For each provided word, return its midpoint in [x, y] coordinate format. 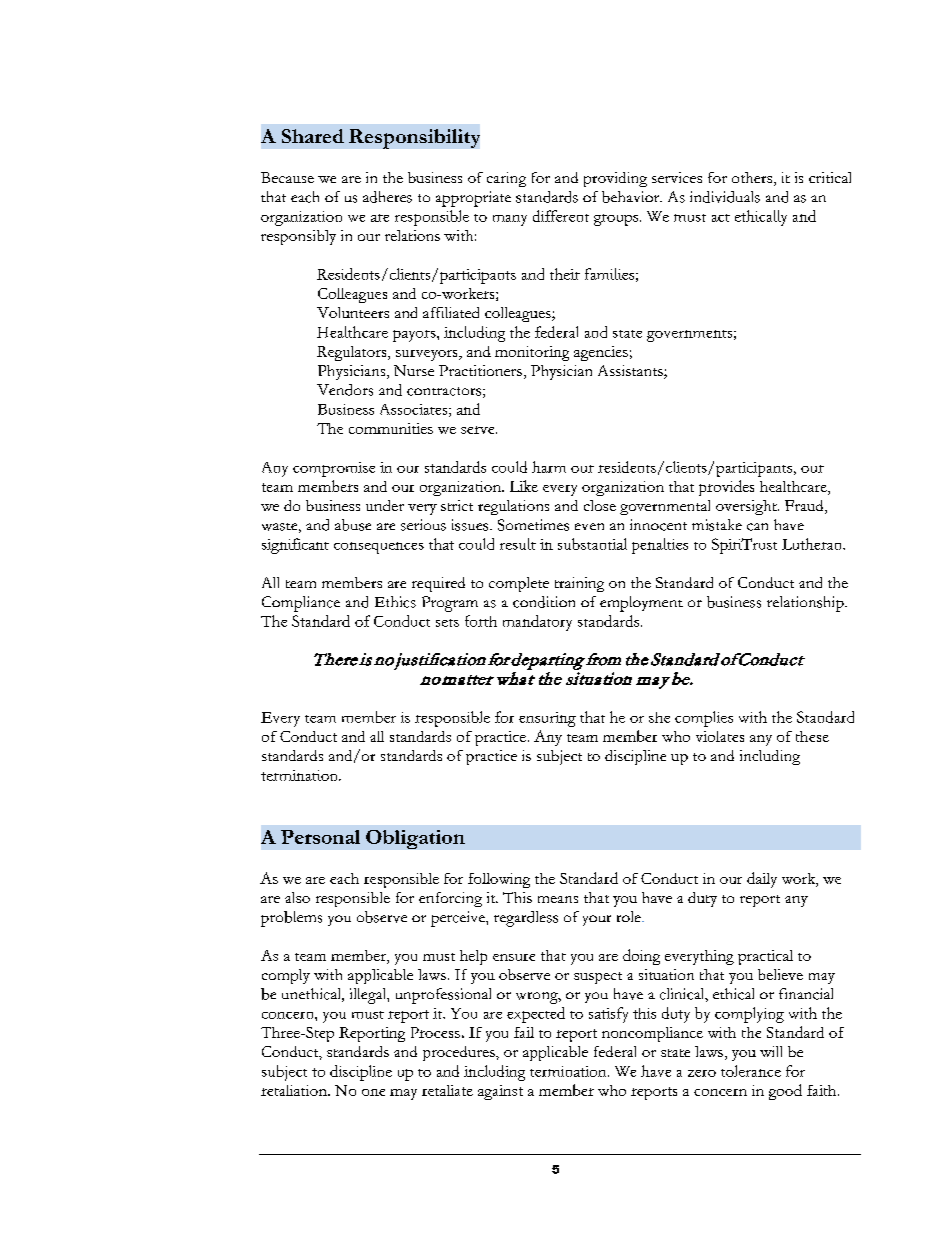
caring [506, 179]
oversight [747, 507]
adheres [387, 197]
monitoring [532, 353]
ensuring [547, 719]
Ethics [395, 602]
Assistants [631, 372]
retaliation [295, 1090]
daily [762, 880]
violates [720, 736]
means [558, 899]
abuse [353, 525]
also [297, 897]
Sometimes [533, 525]
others [752, 177]
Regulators [353, 353]
